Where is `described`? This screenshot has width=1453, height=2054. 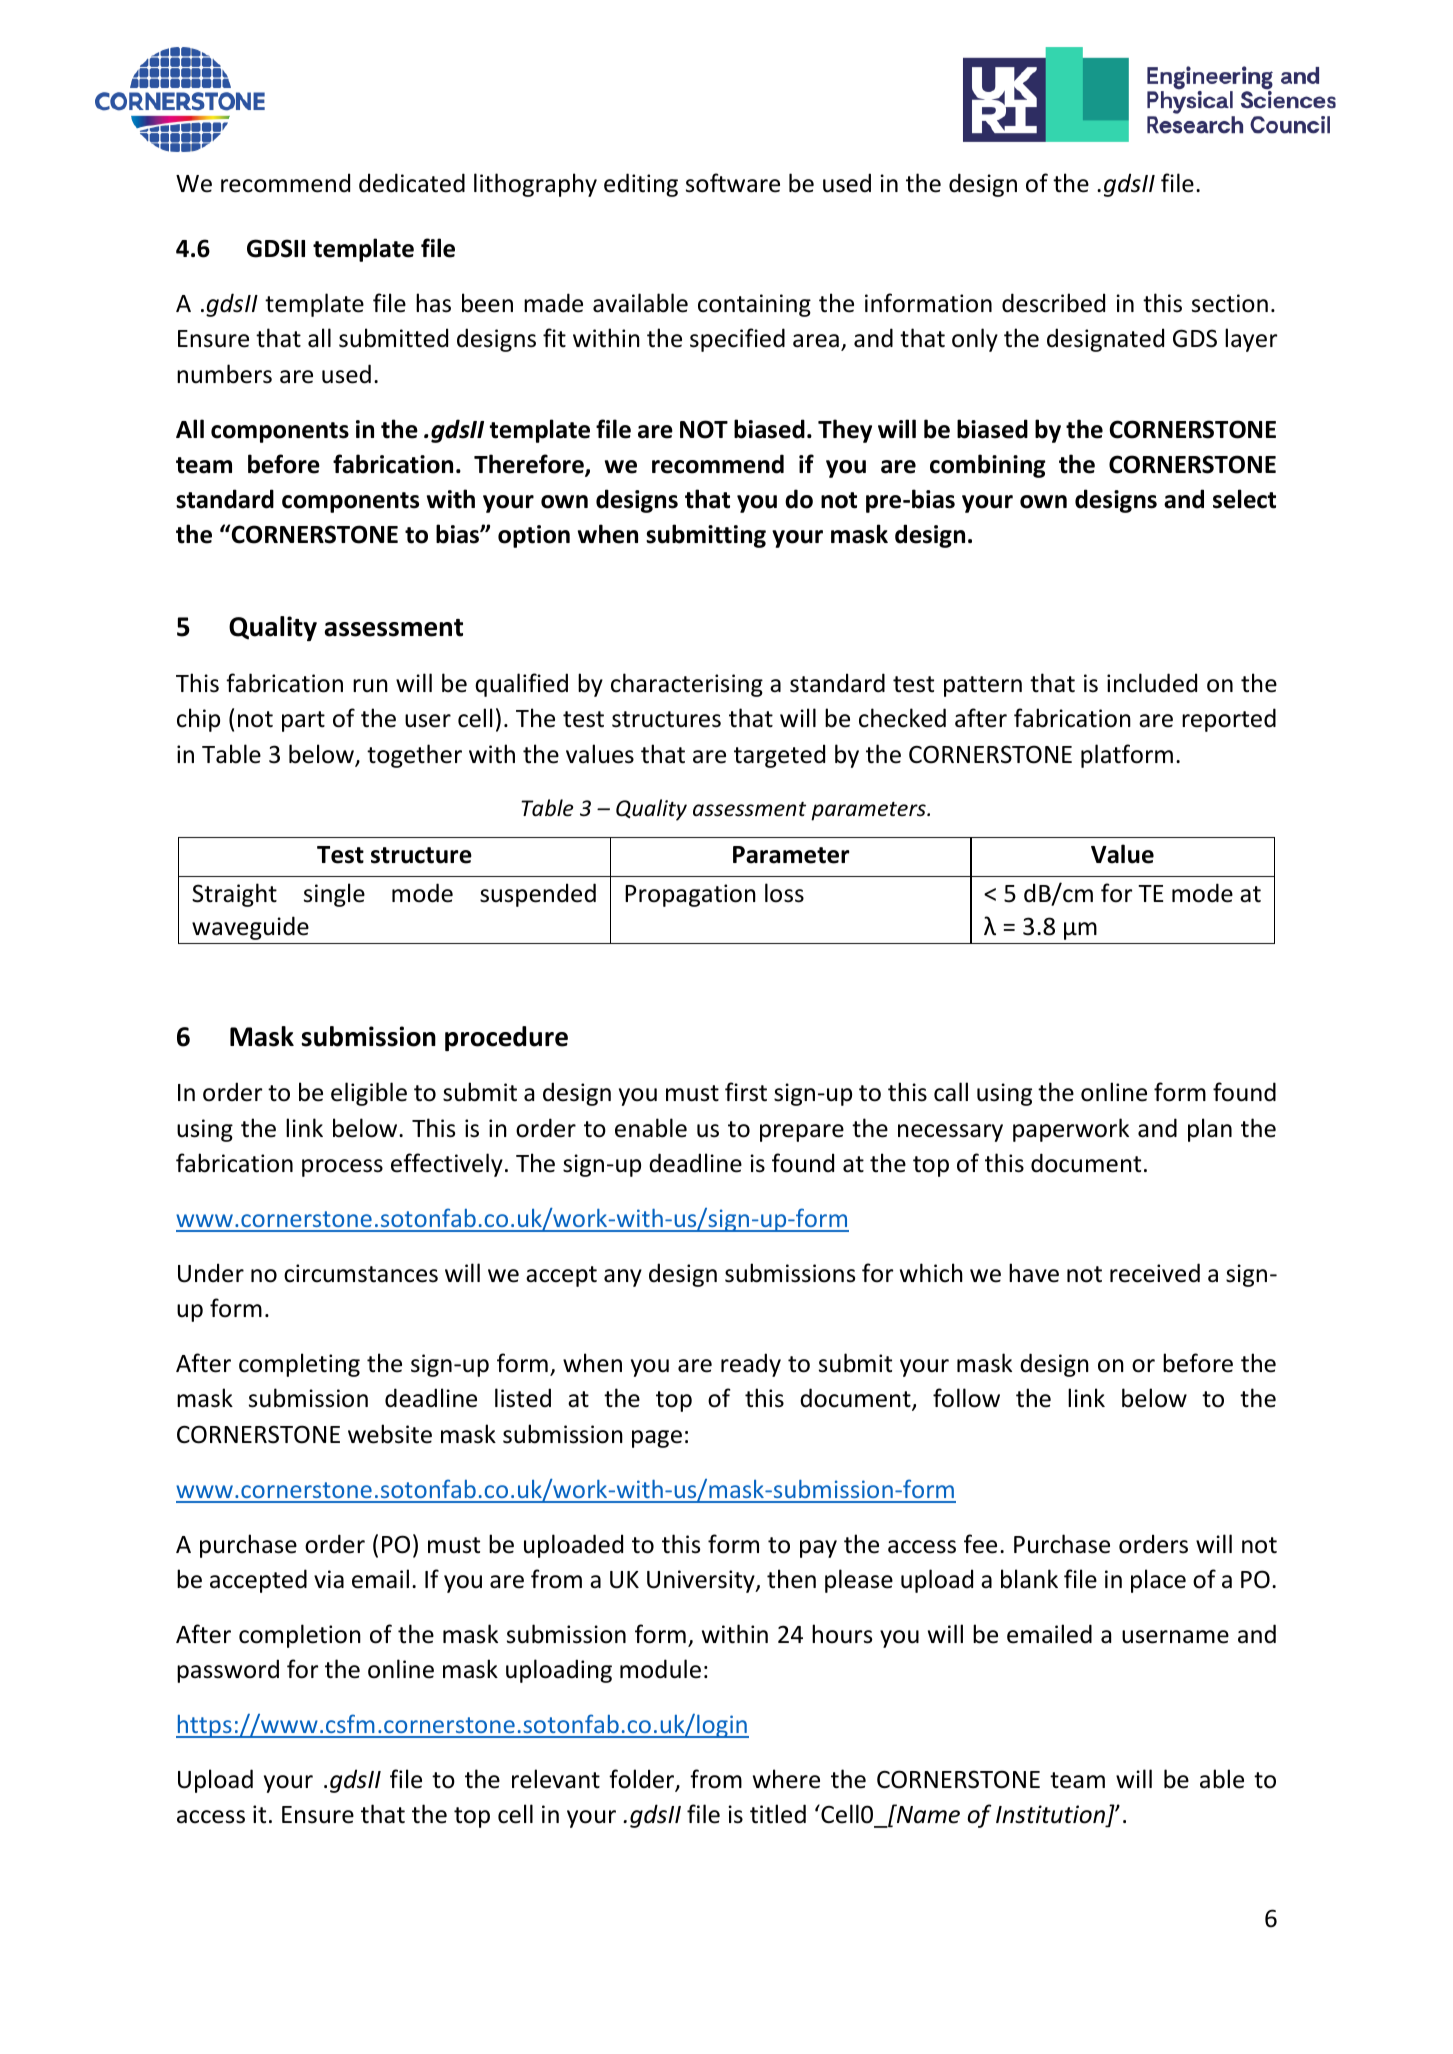 described is located at coordinates (1053, 303).
